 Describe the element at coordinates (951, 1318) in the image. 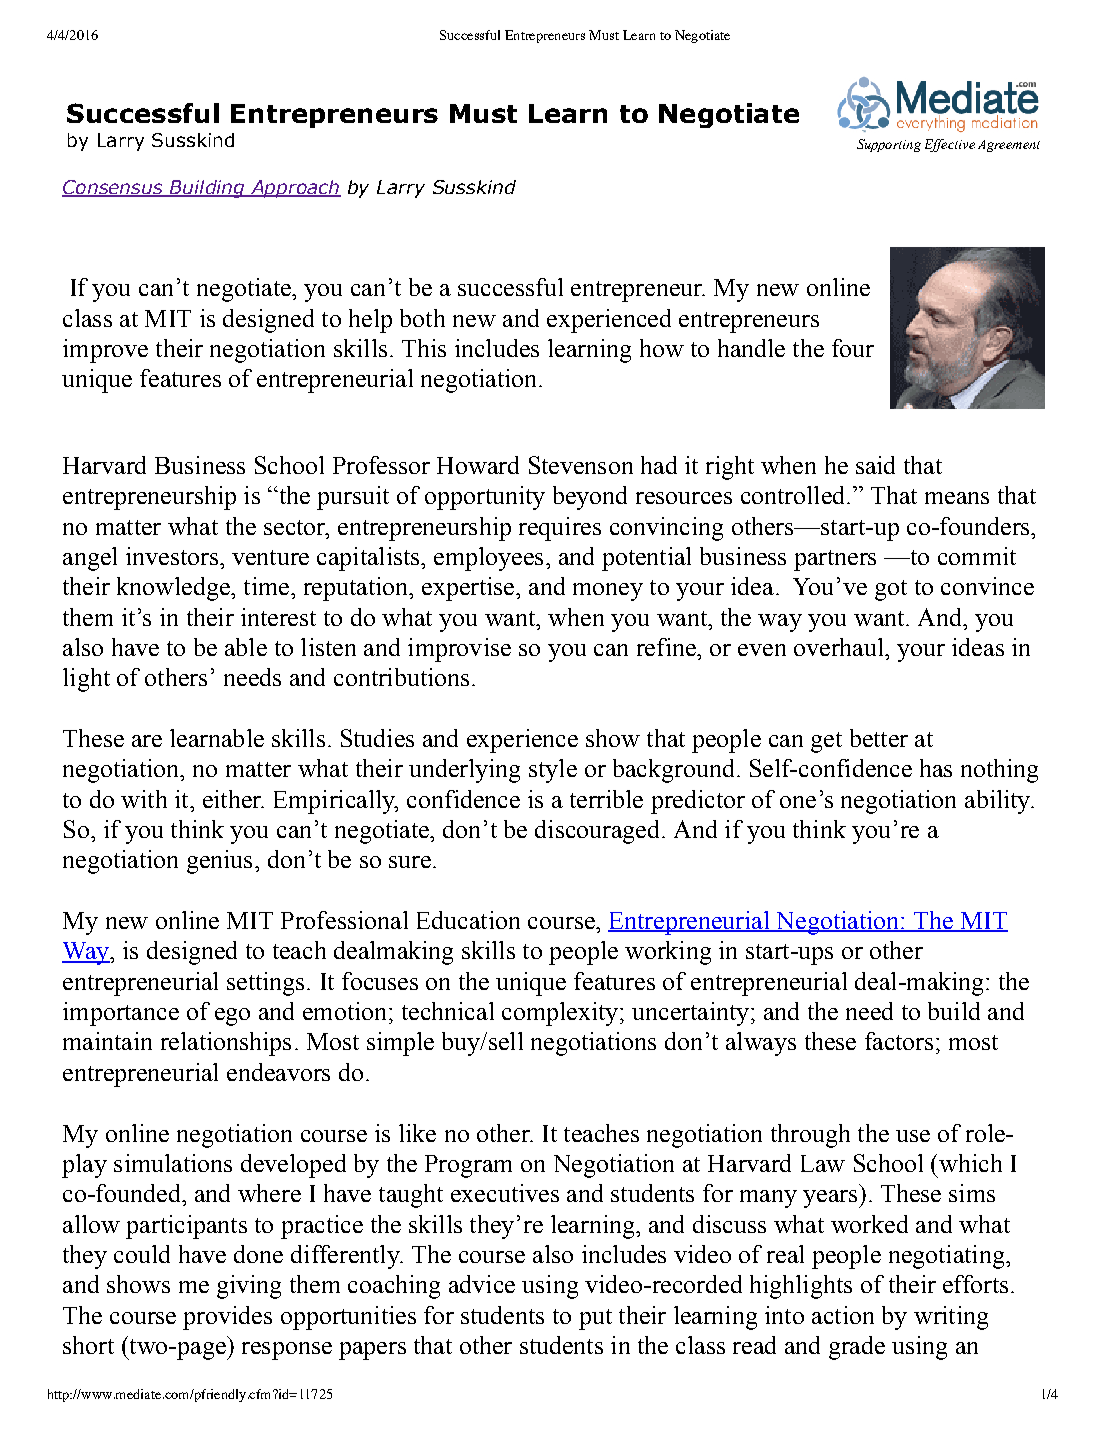

I see `writing` at that location.
